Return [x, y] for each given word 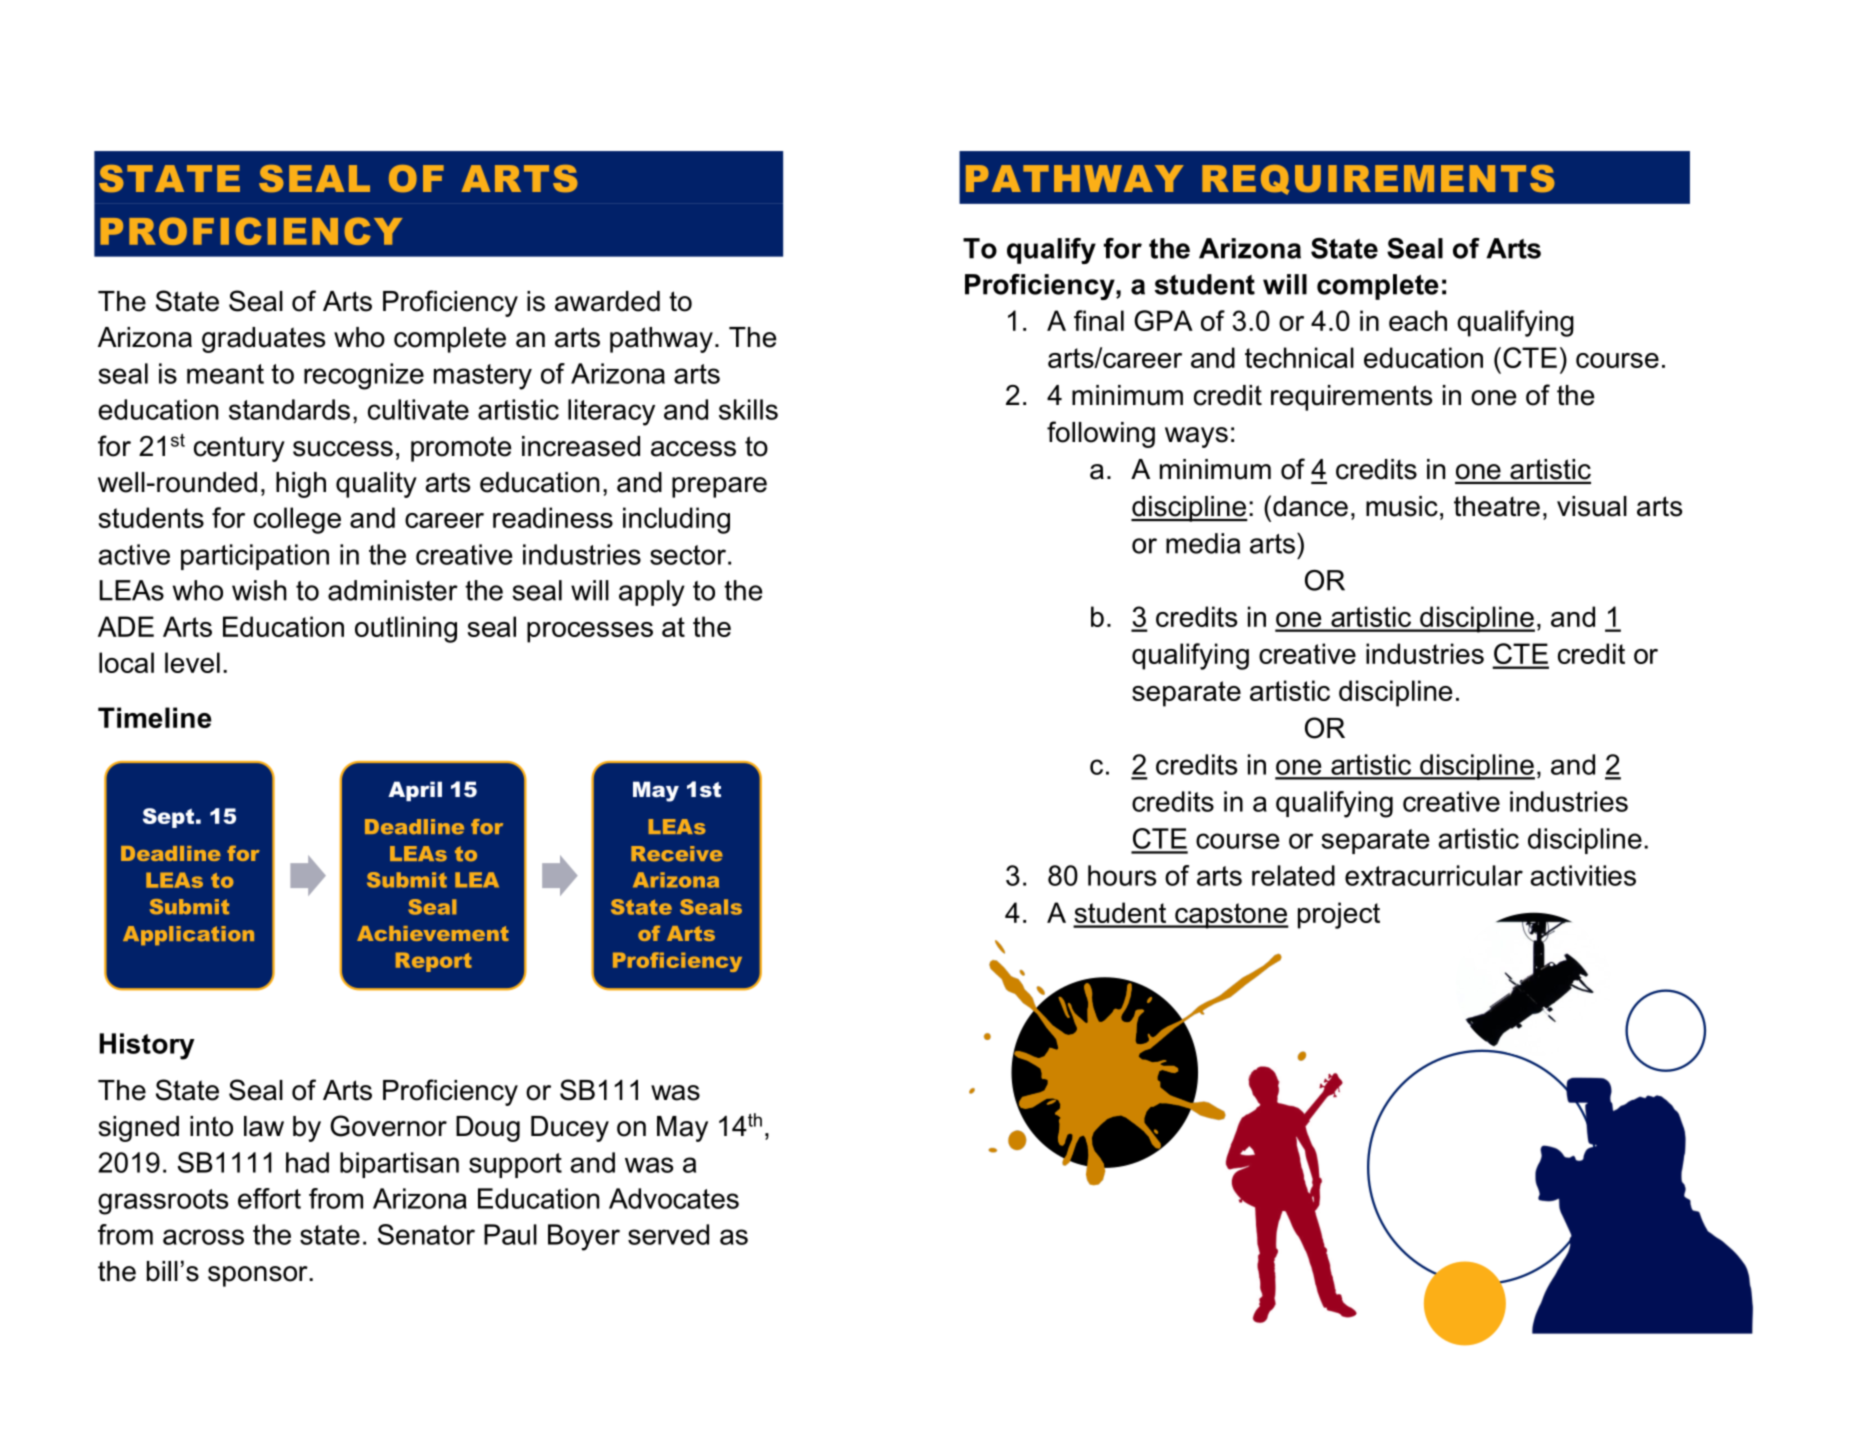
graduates [263, 340]
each [1418, 320]
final [1099, 320]
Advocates [674, 1198]
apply [652, 593]
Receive [677, 854]
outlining [406, 629]
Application [188, 935]
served [668, 1234]
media [1203, 543]
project [1339, 915]
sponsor [259, 1276]
